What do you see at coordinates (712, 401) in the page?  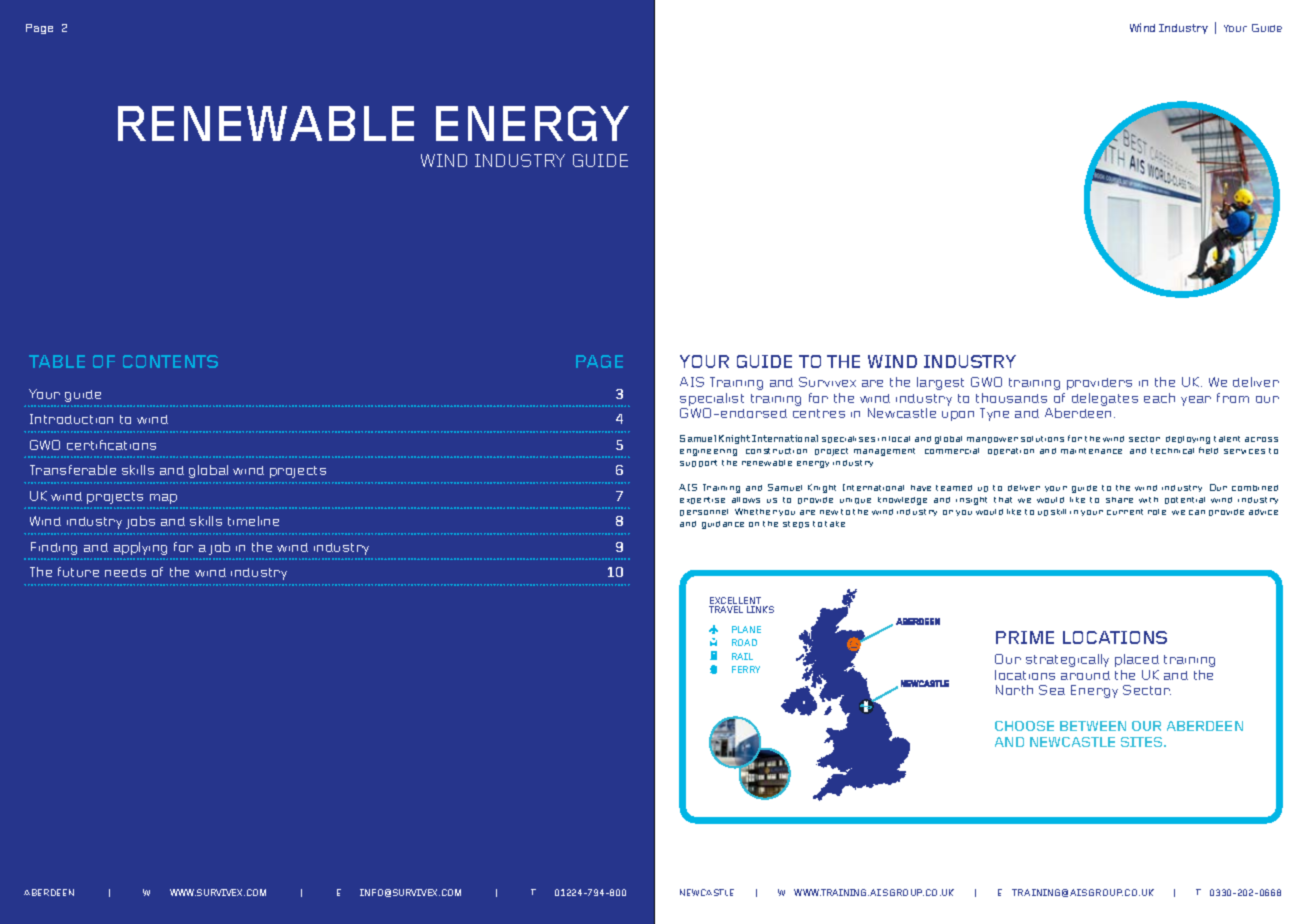 I see `specialist` at bounding box center [712, 401].
